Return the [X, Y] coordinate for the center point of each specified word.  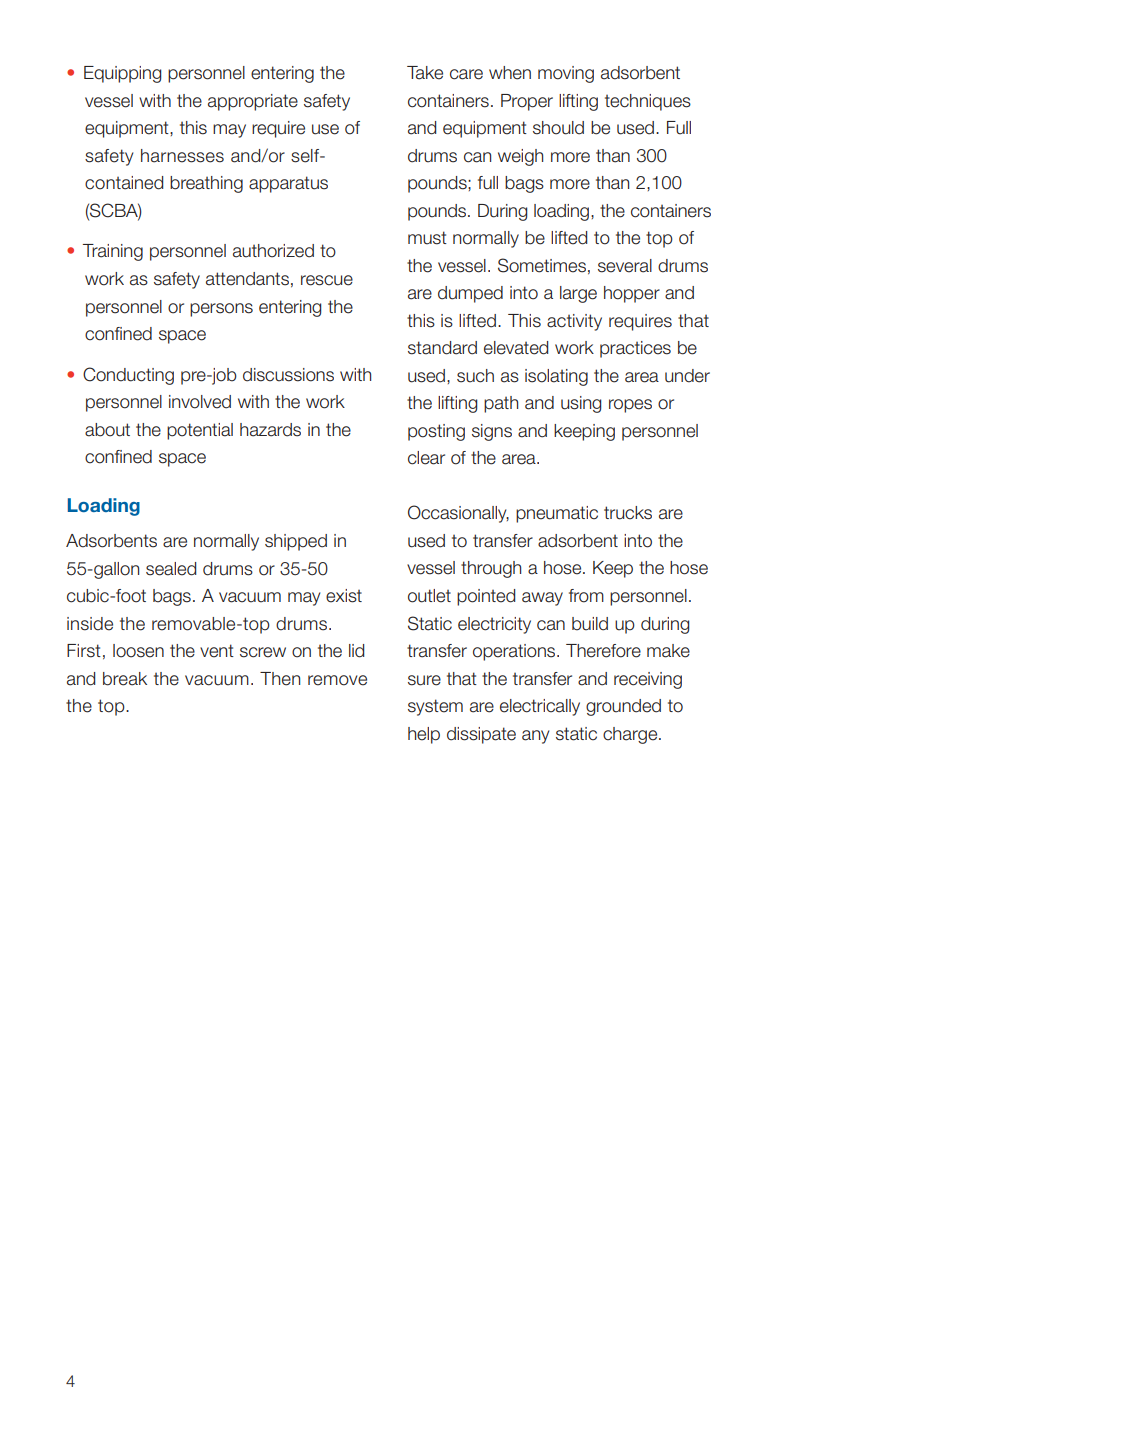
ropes [630, 406]
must [427, 238]
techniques [648, 102]
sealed [171, 569]
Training [113, 252]
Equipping [122, 74]
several [625, 266]
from [586, 596]
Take [425, 73]
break [125, 679]
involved [200, 402]
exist [344, 596]
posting [436, 432]
